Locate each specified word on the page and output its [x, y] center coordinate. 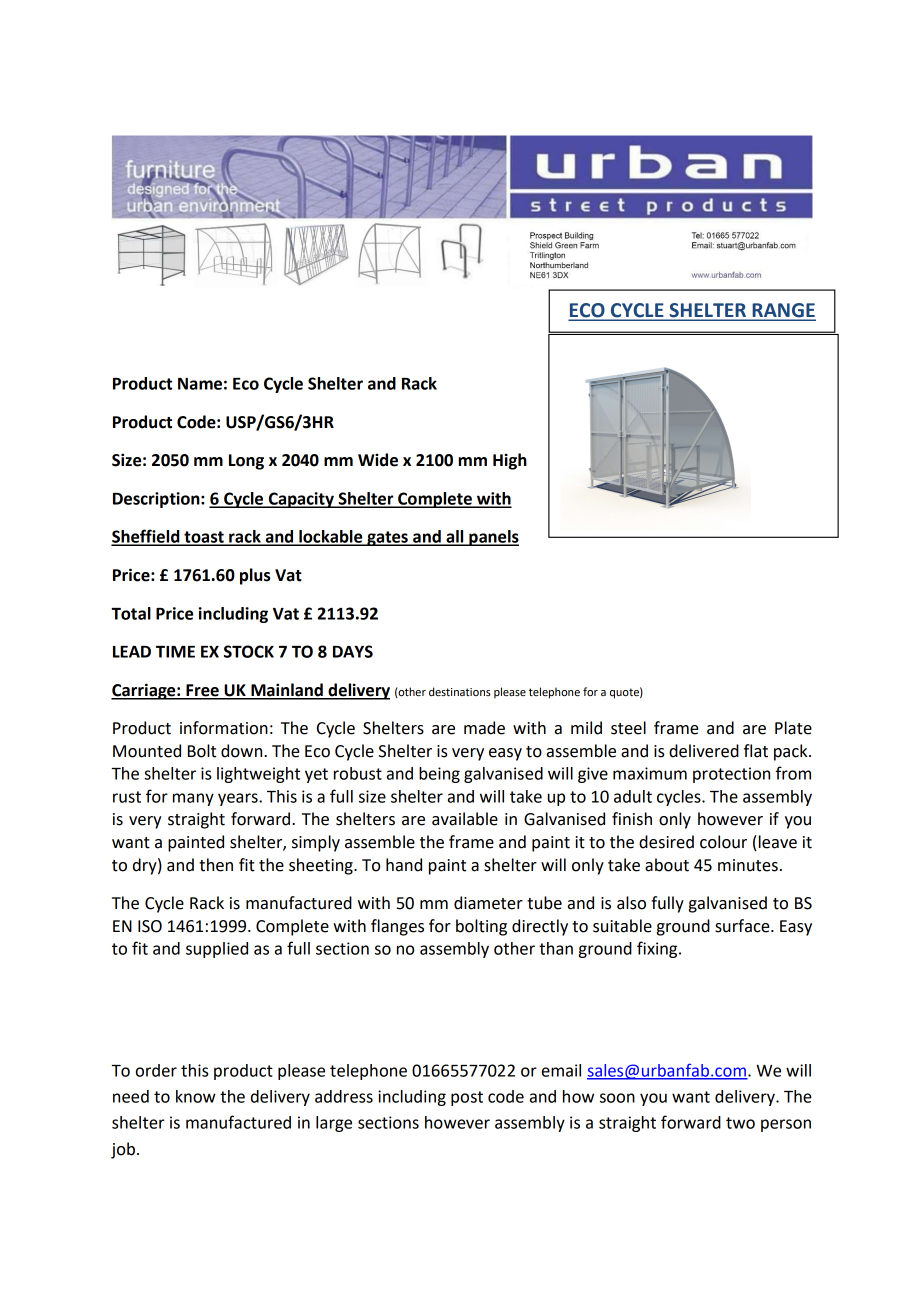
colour [723, 842]
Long [246, 462]
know [196, 1096]
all [455, 537]
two [740, 1123]
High [510, 461]
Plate [793, 728]
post [467, 1098]
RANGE [783, 311]
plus [255, 576]
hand [404, 865]
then [216, 865]
